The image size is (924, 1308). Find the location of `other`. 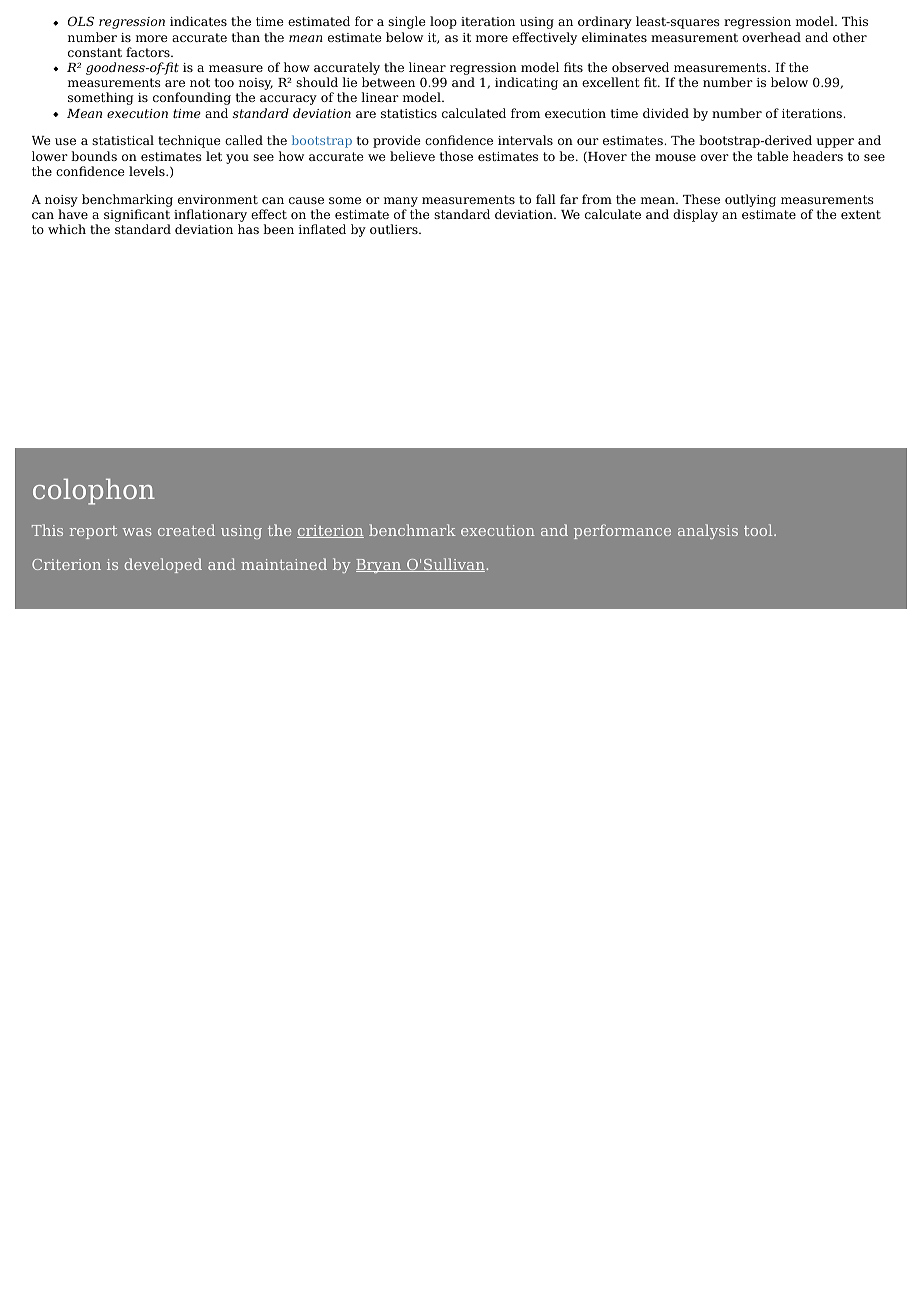

other is located at coordinates (850, 37).
